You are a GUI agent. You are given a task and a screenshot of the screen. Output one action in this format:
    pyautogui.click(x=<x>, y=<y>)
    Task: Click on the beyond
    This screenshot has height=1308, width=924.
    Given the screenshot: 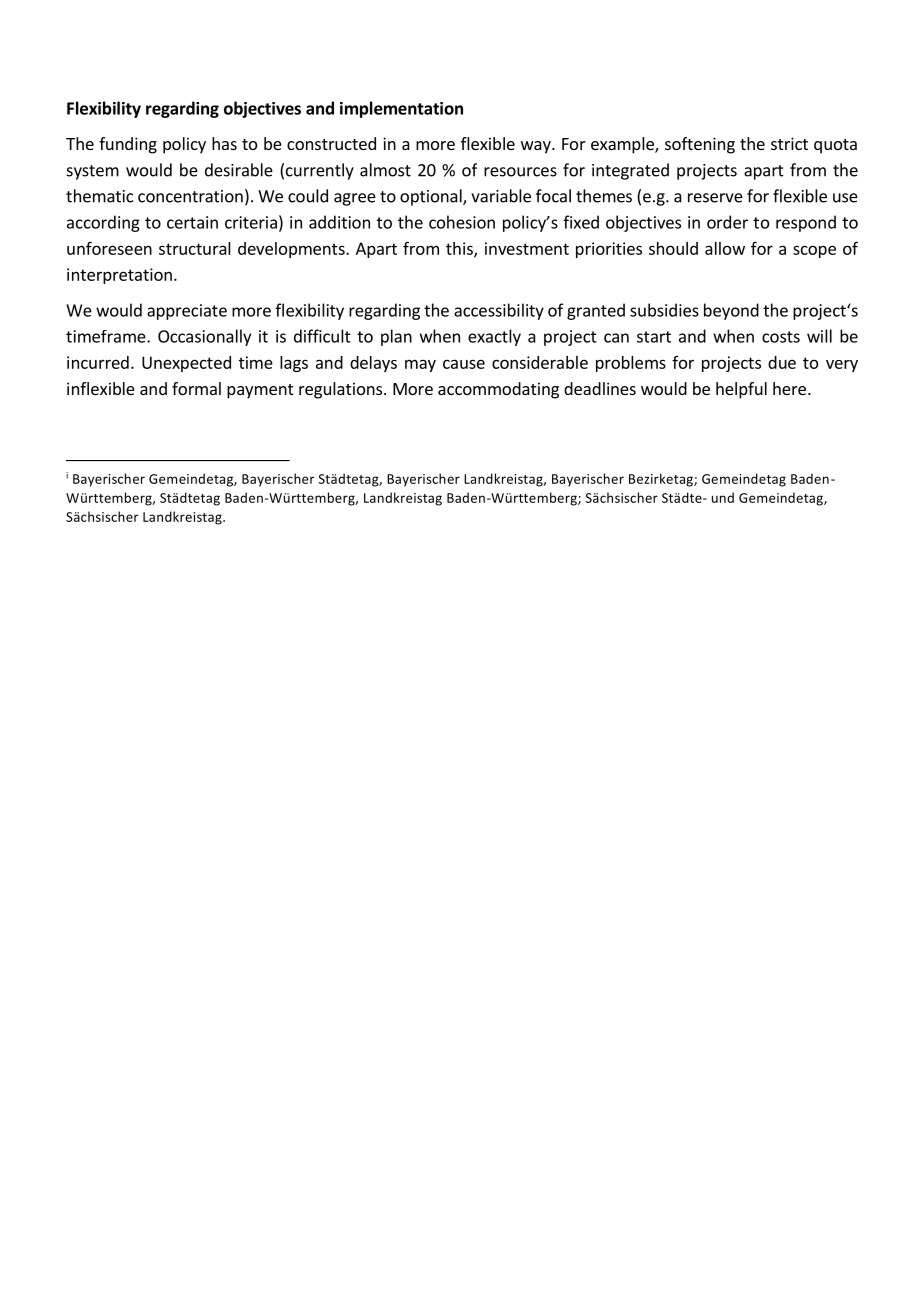 What is the action you would take?
    pyautogui.click(x=731, y=311)
